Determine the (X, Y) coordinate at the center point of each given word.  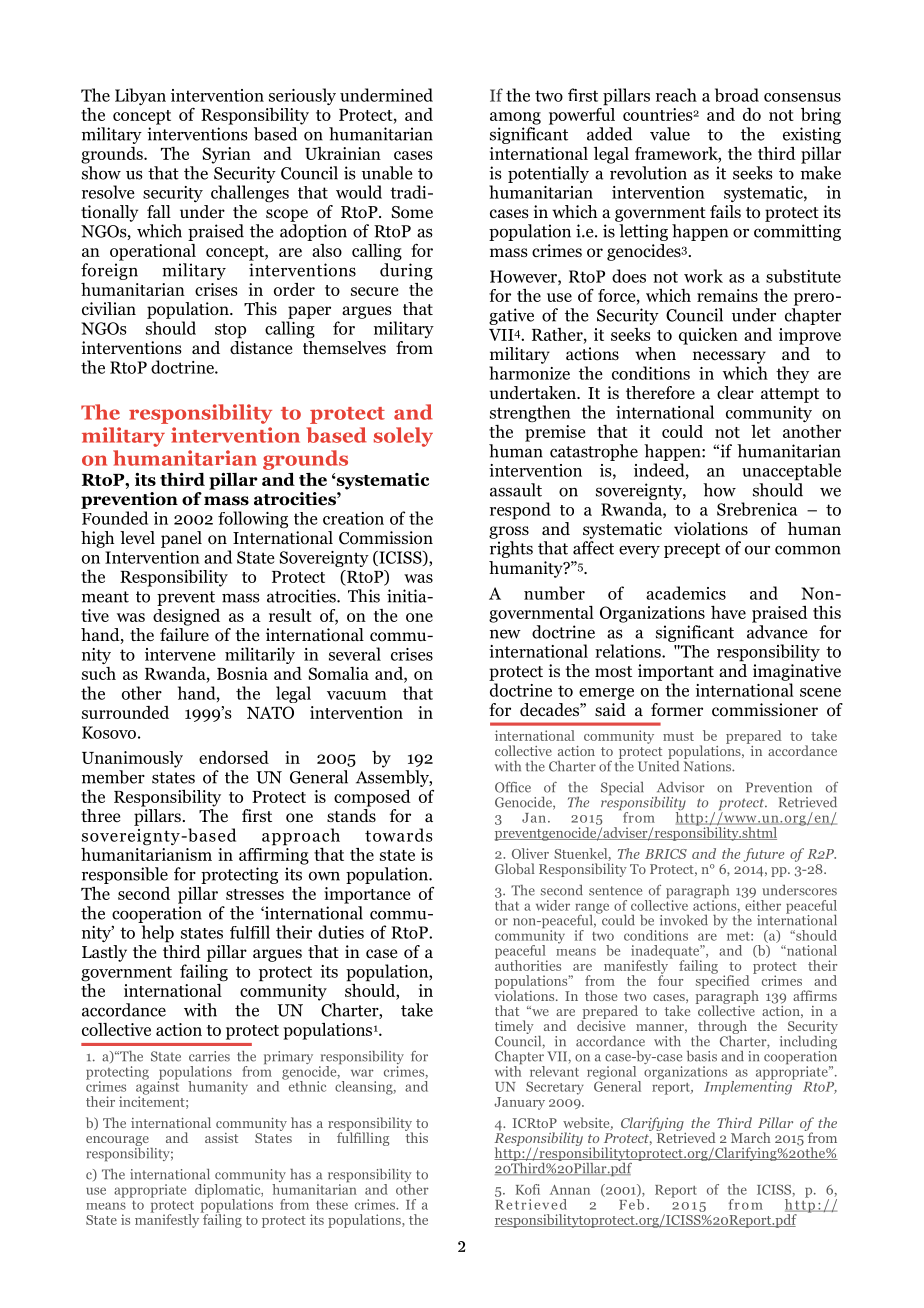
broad (737, 95)
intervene (180, 654)
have (728, 612)
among (515, 118)
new (505, 634)
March (750, 1137)
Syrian (226, 155)
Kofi (528, 1189)
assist (221, 1138)
